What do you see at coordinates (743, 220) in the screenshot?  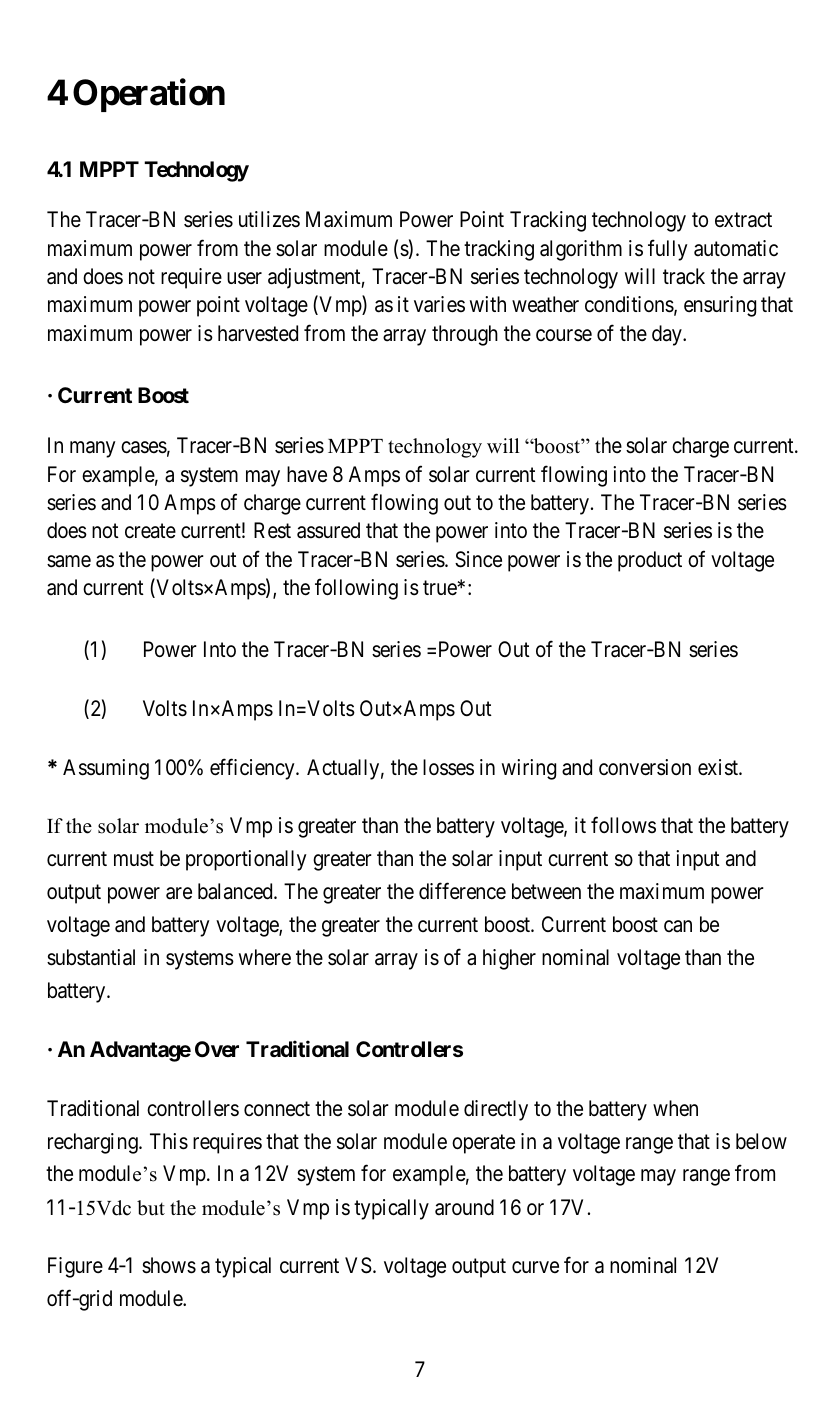 I see `extract` at bounding box center [743, 220].
